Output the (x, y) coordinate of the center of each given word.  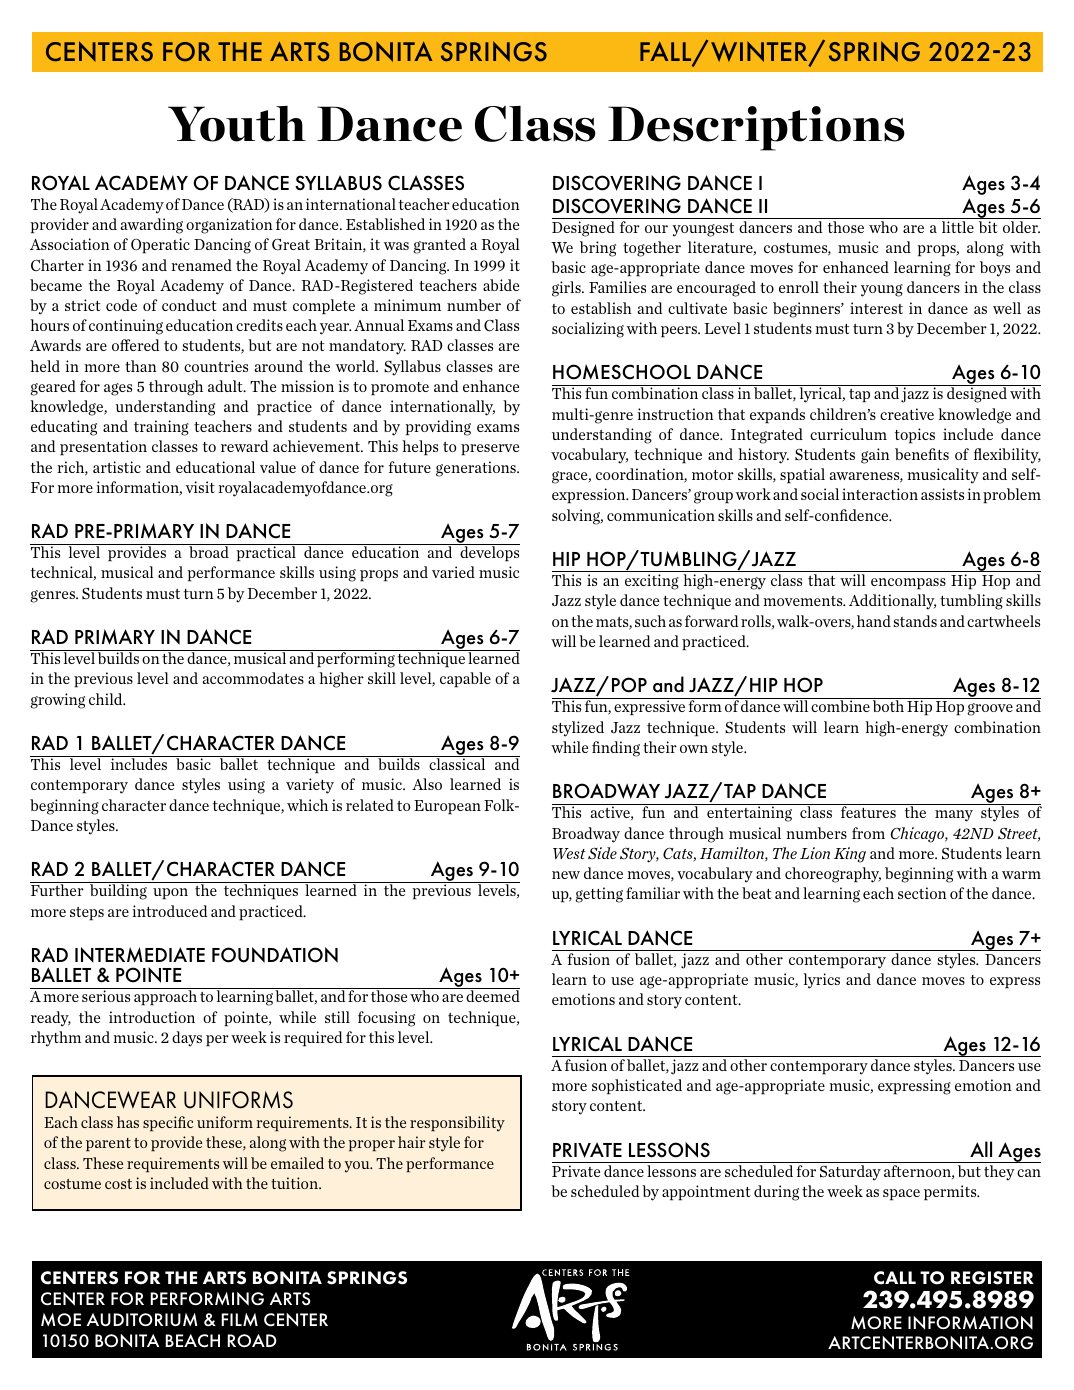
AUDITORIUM (142, 1320)
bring (598, 249)
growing (57, 701)
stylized (578, 729)
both (888, 706)
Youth (237, 124)
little (958, 227)
